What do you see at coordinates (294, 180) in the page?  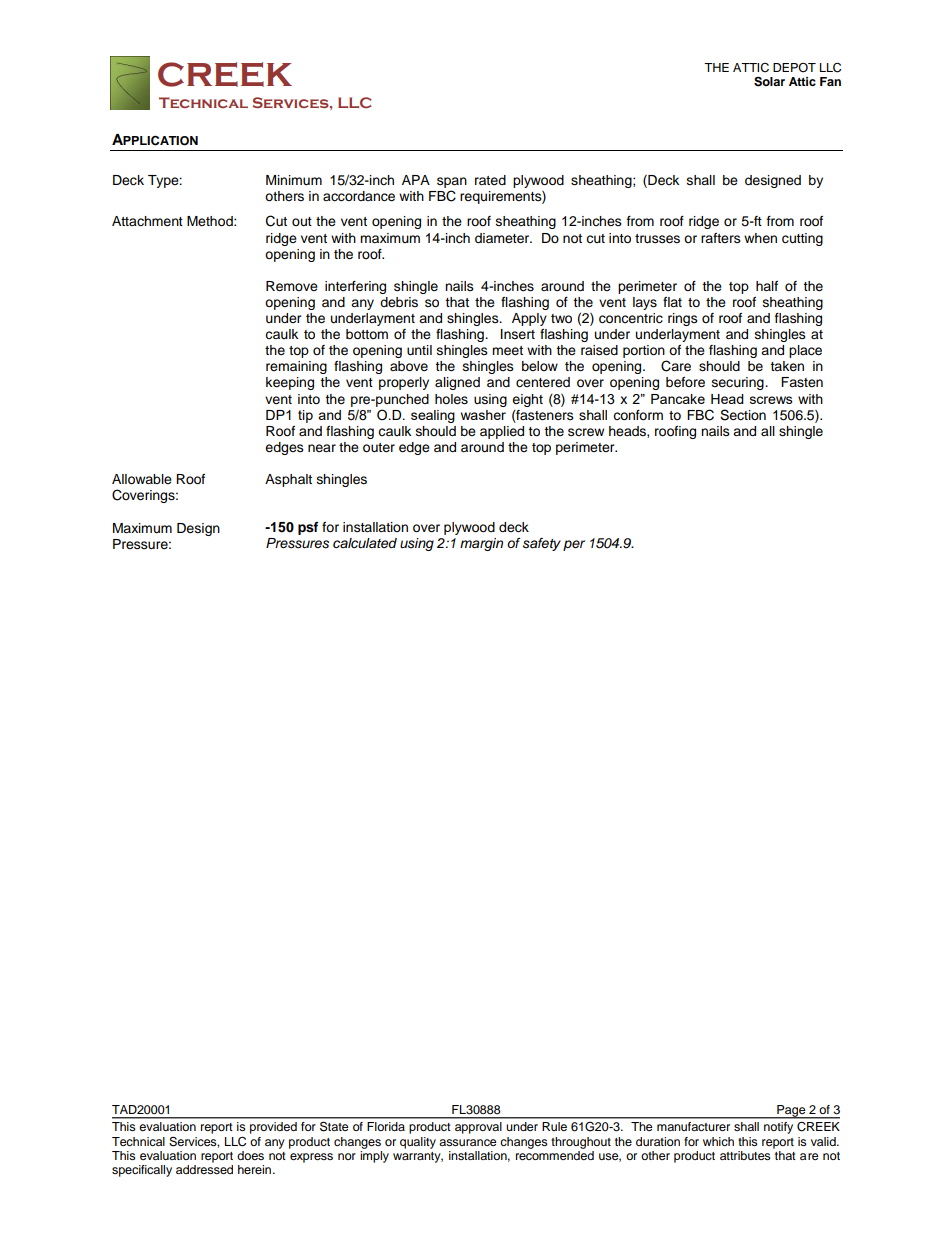 I see `Minimum` at bounding box center [294, 180].
